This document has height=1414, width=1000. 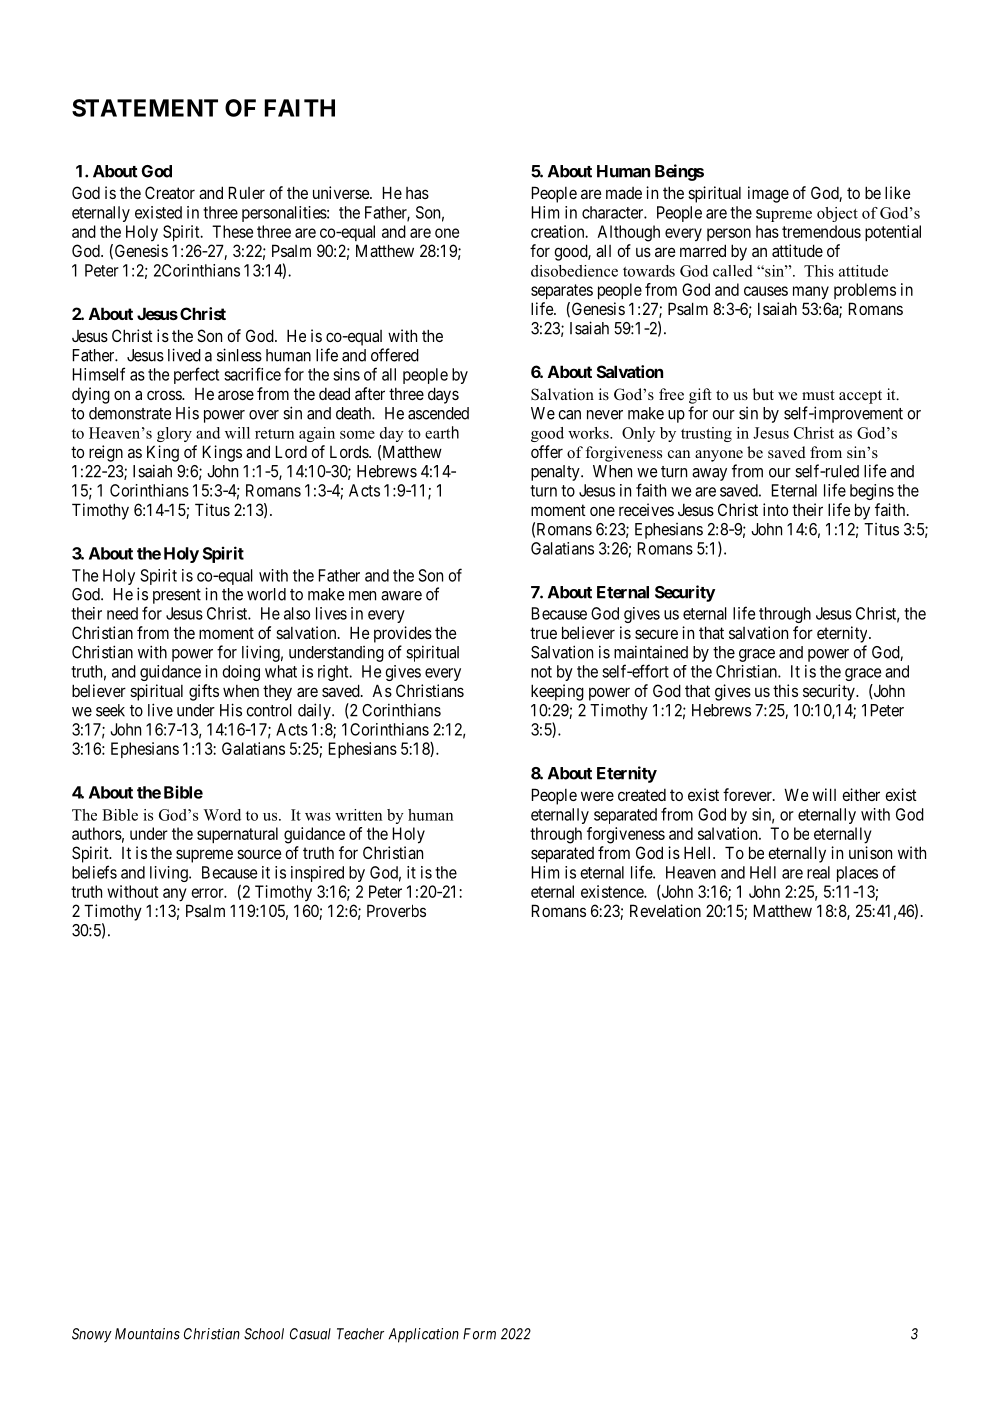 I want to click on keeping, so click(x=557, y=692).
